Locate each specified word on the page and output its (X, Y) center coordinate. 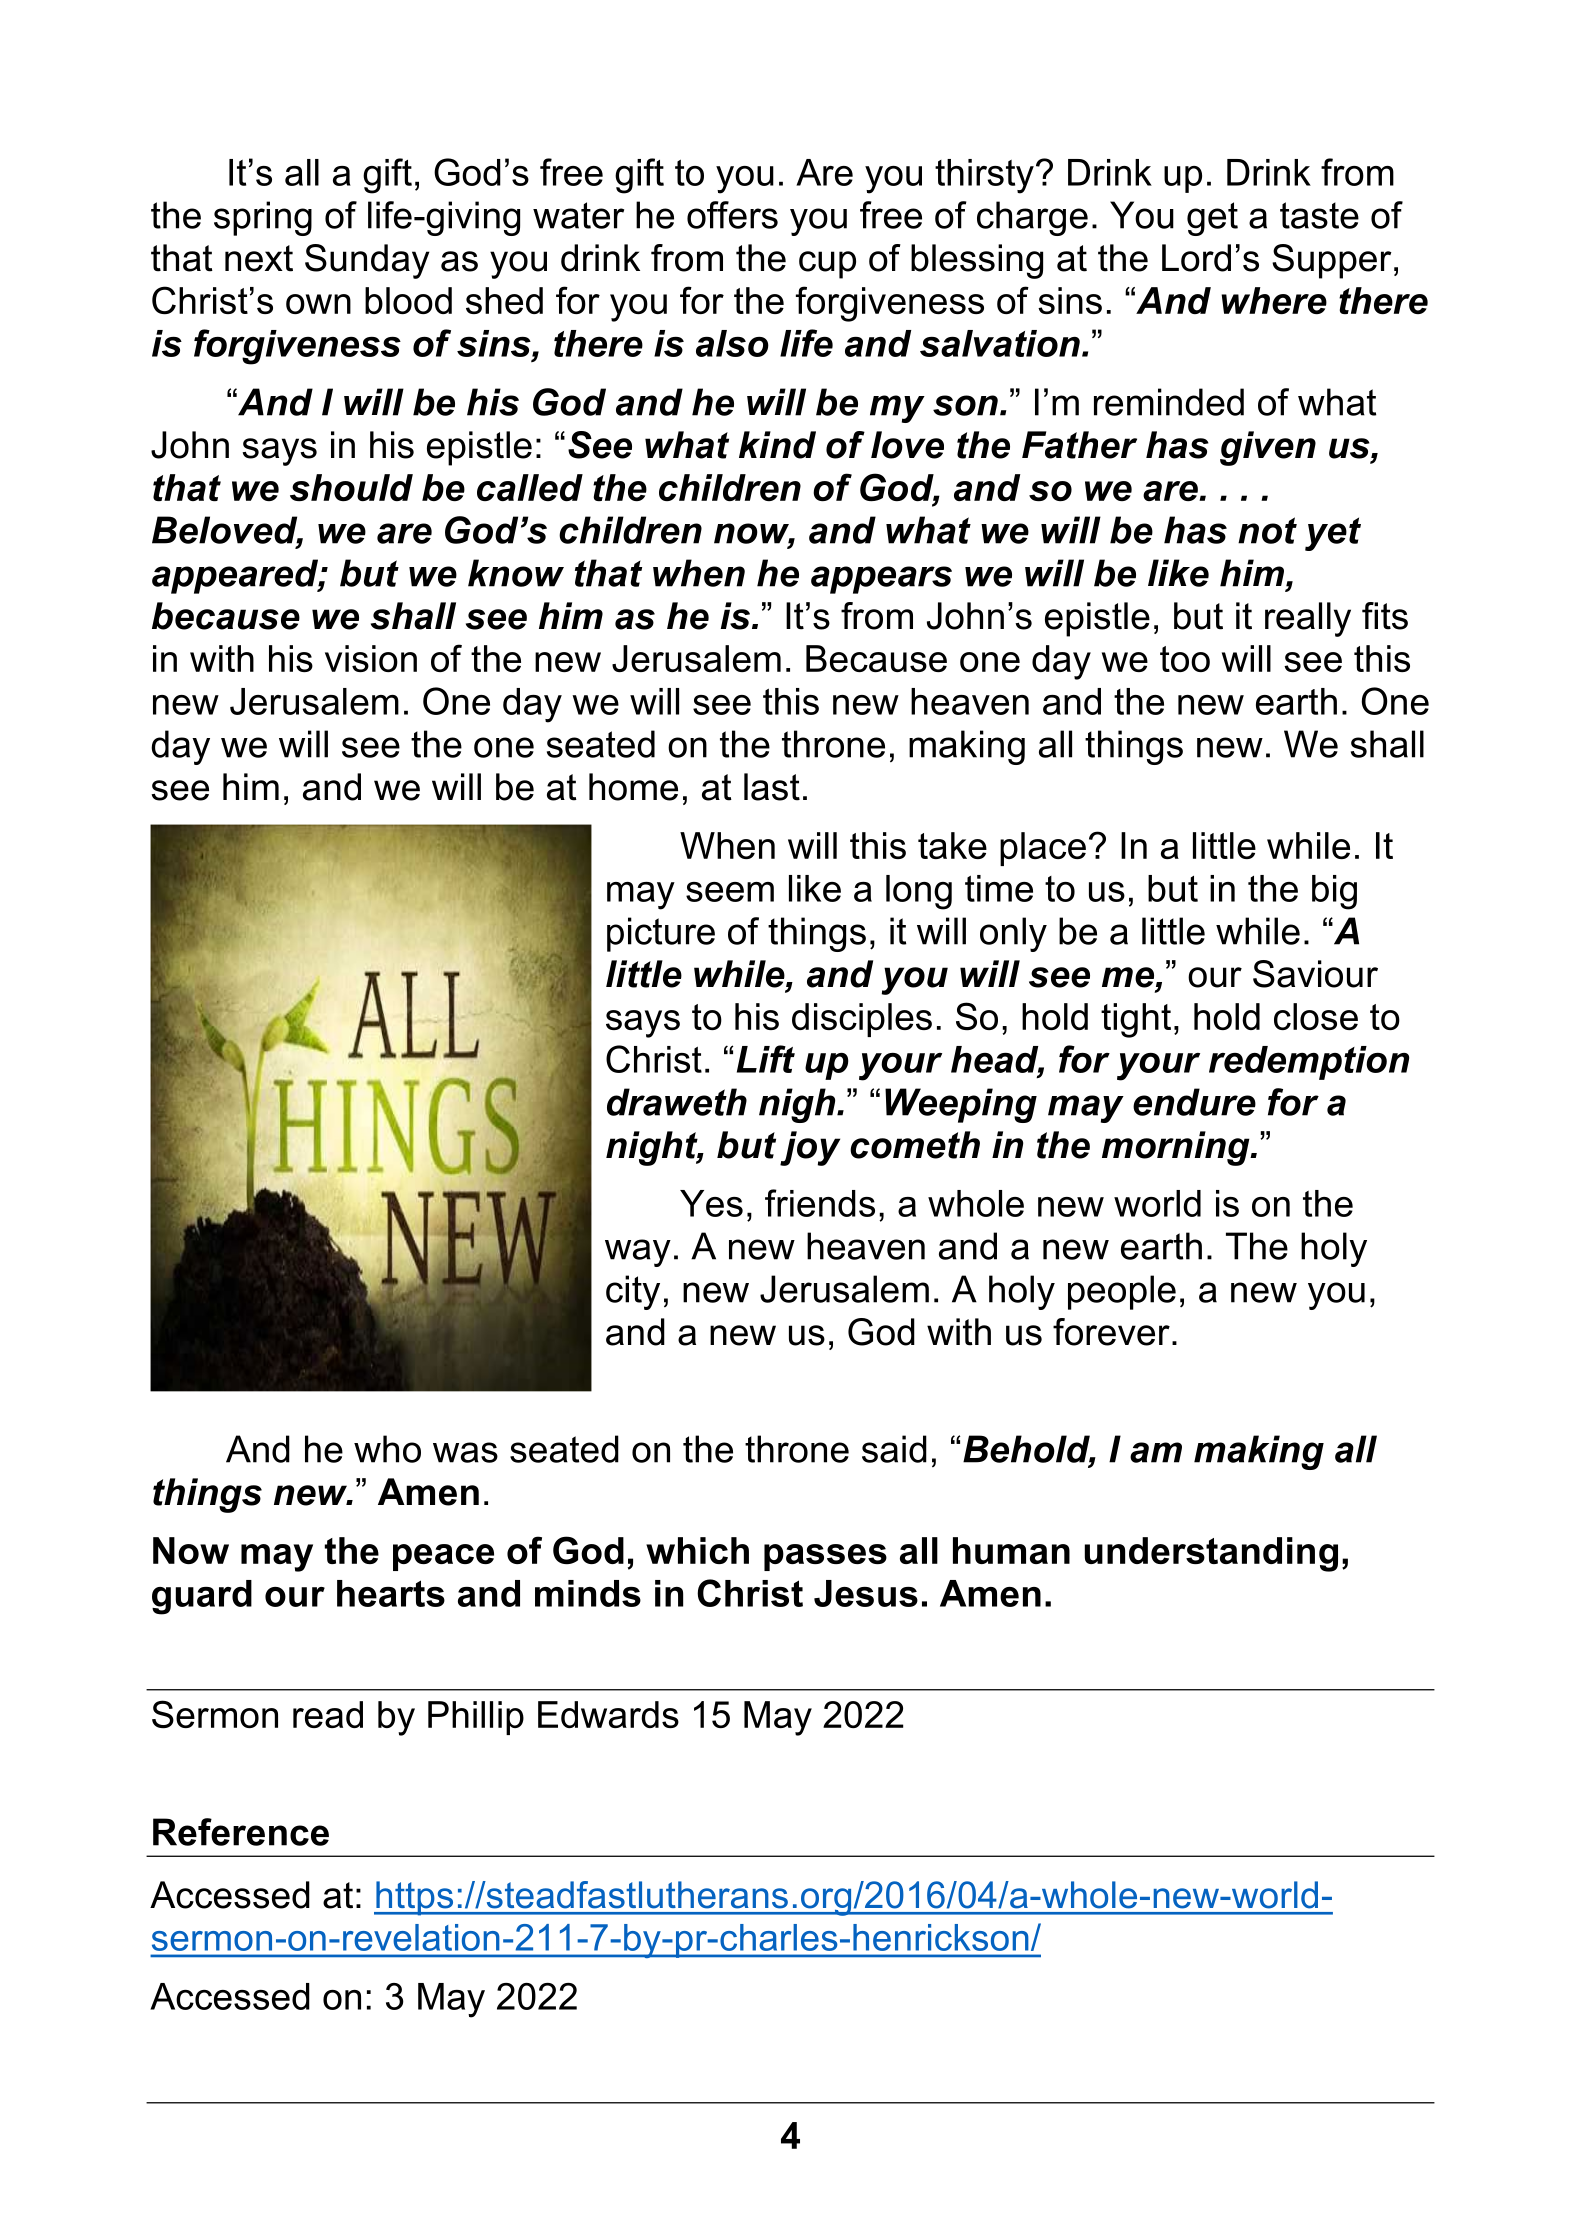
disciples (862, 1020)
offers (732, 215)
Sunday (367, 261)
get (1212, 219)
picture (661, 934)
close (1316, 1016)
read (328, 1714)
